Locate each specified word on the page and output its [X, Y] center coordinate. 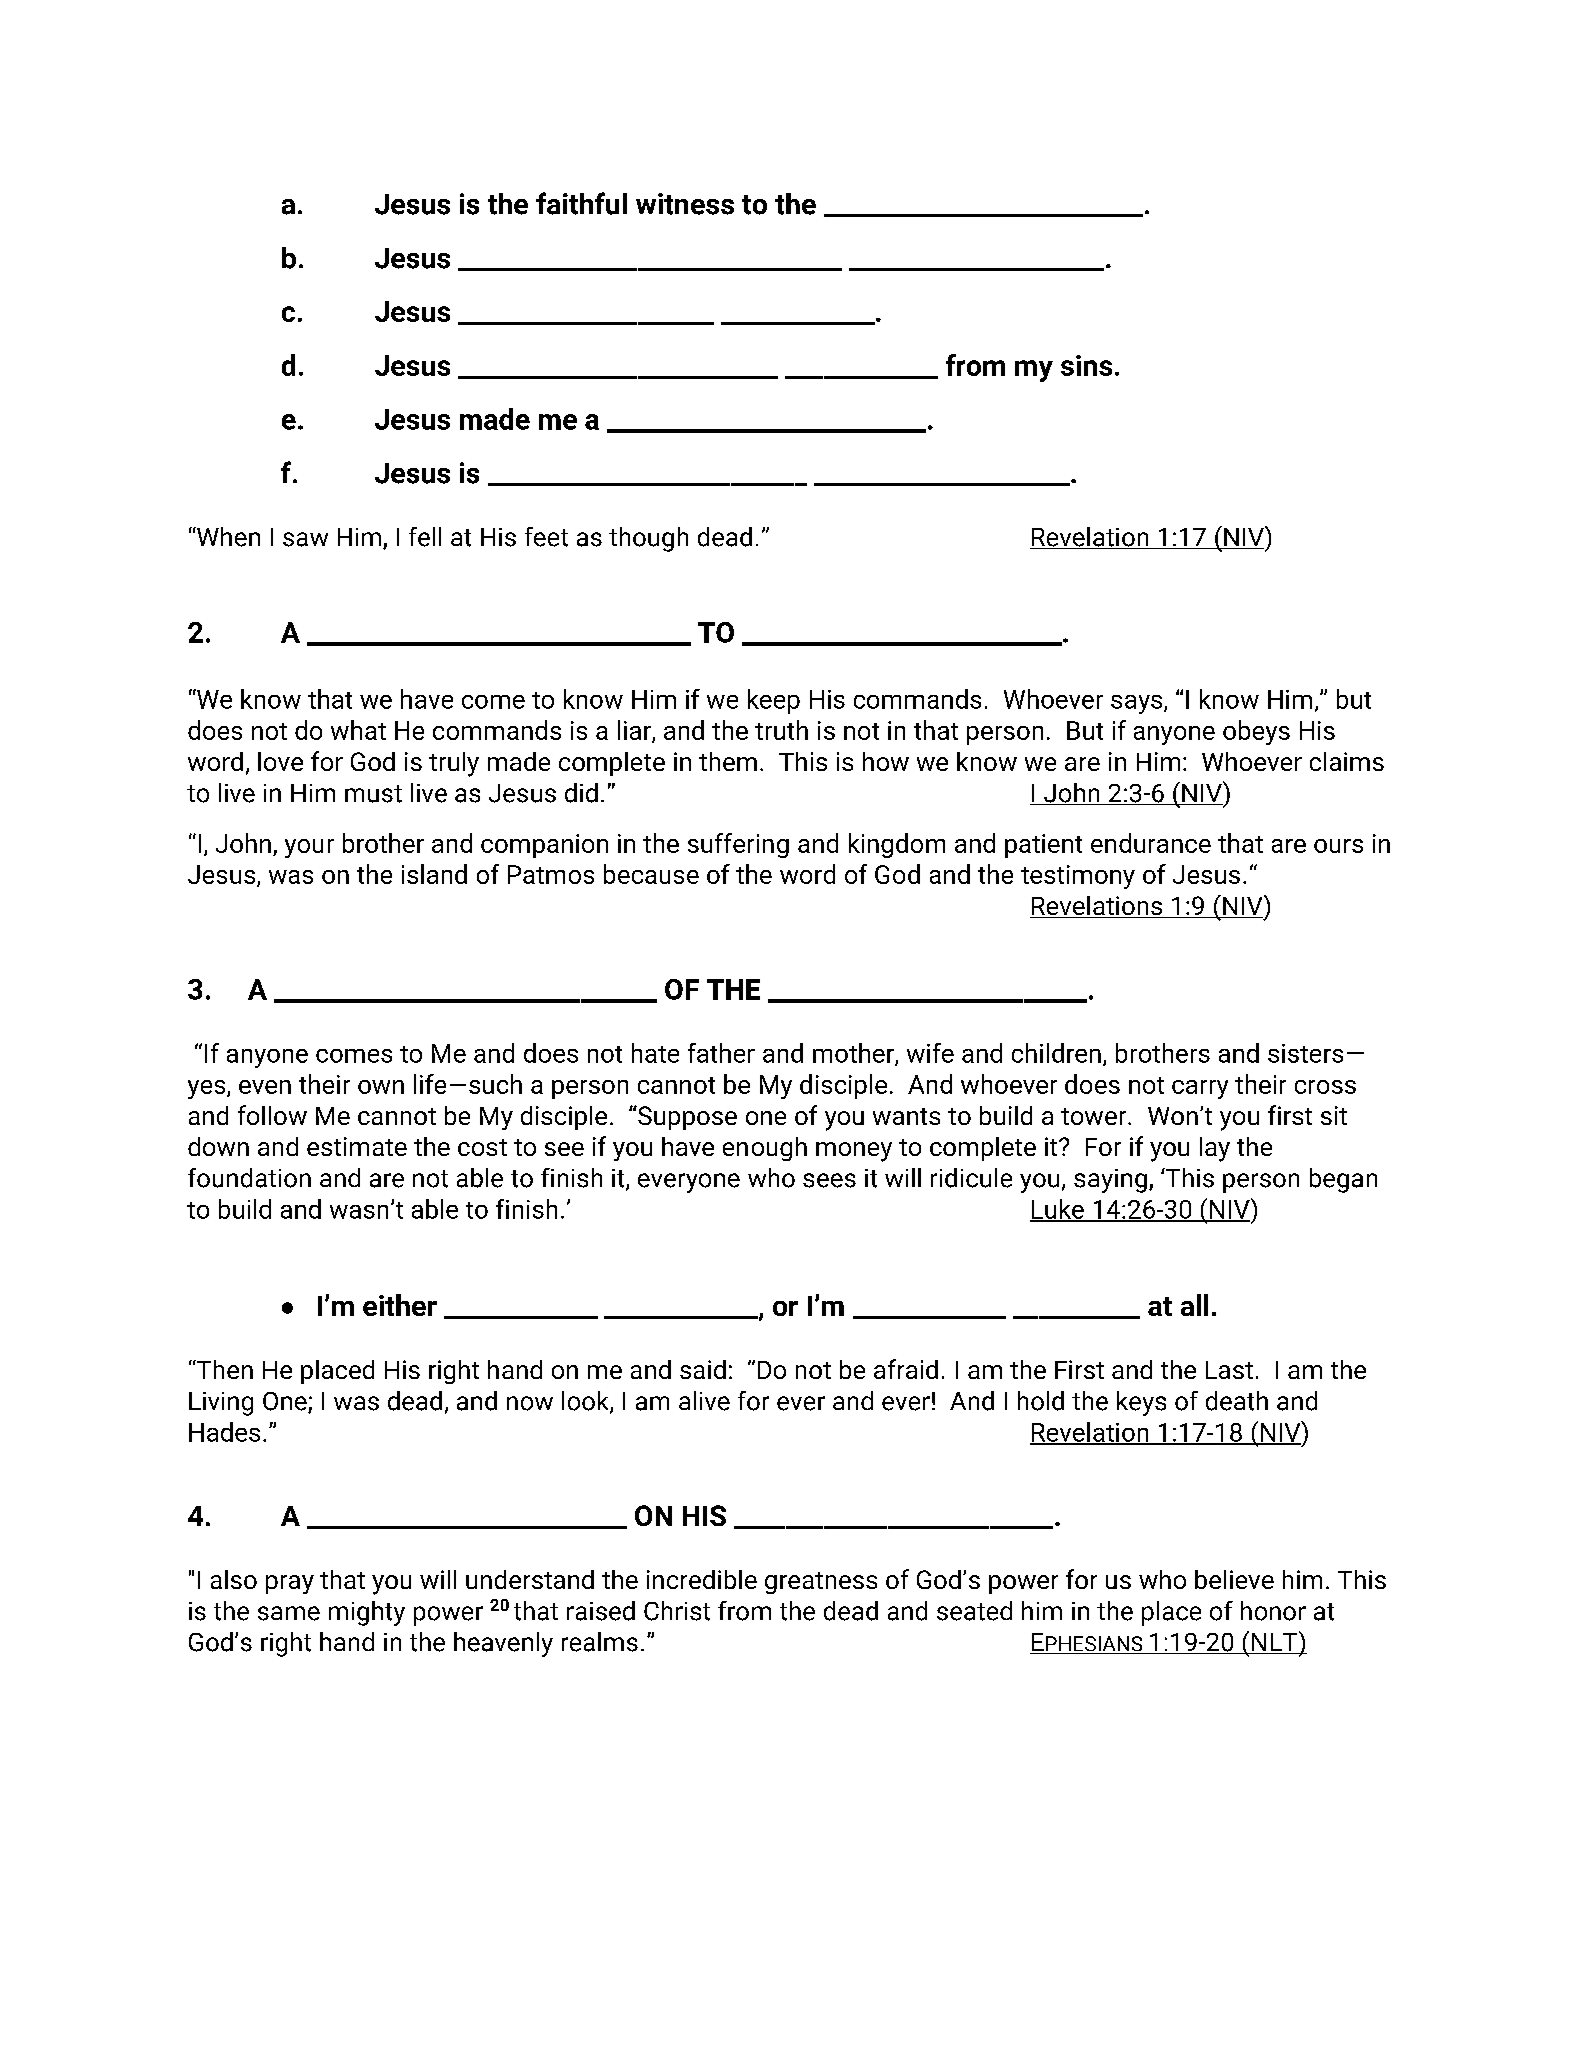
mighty [367, 1613]
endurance [1151, 843]
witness [685, 204]
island [434, 874]
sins [1086, 365]
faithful [581, 203]
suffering [738, 845]
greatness [821, 1583]
